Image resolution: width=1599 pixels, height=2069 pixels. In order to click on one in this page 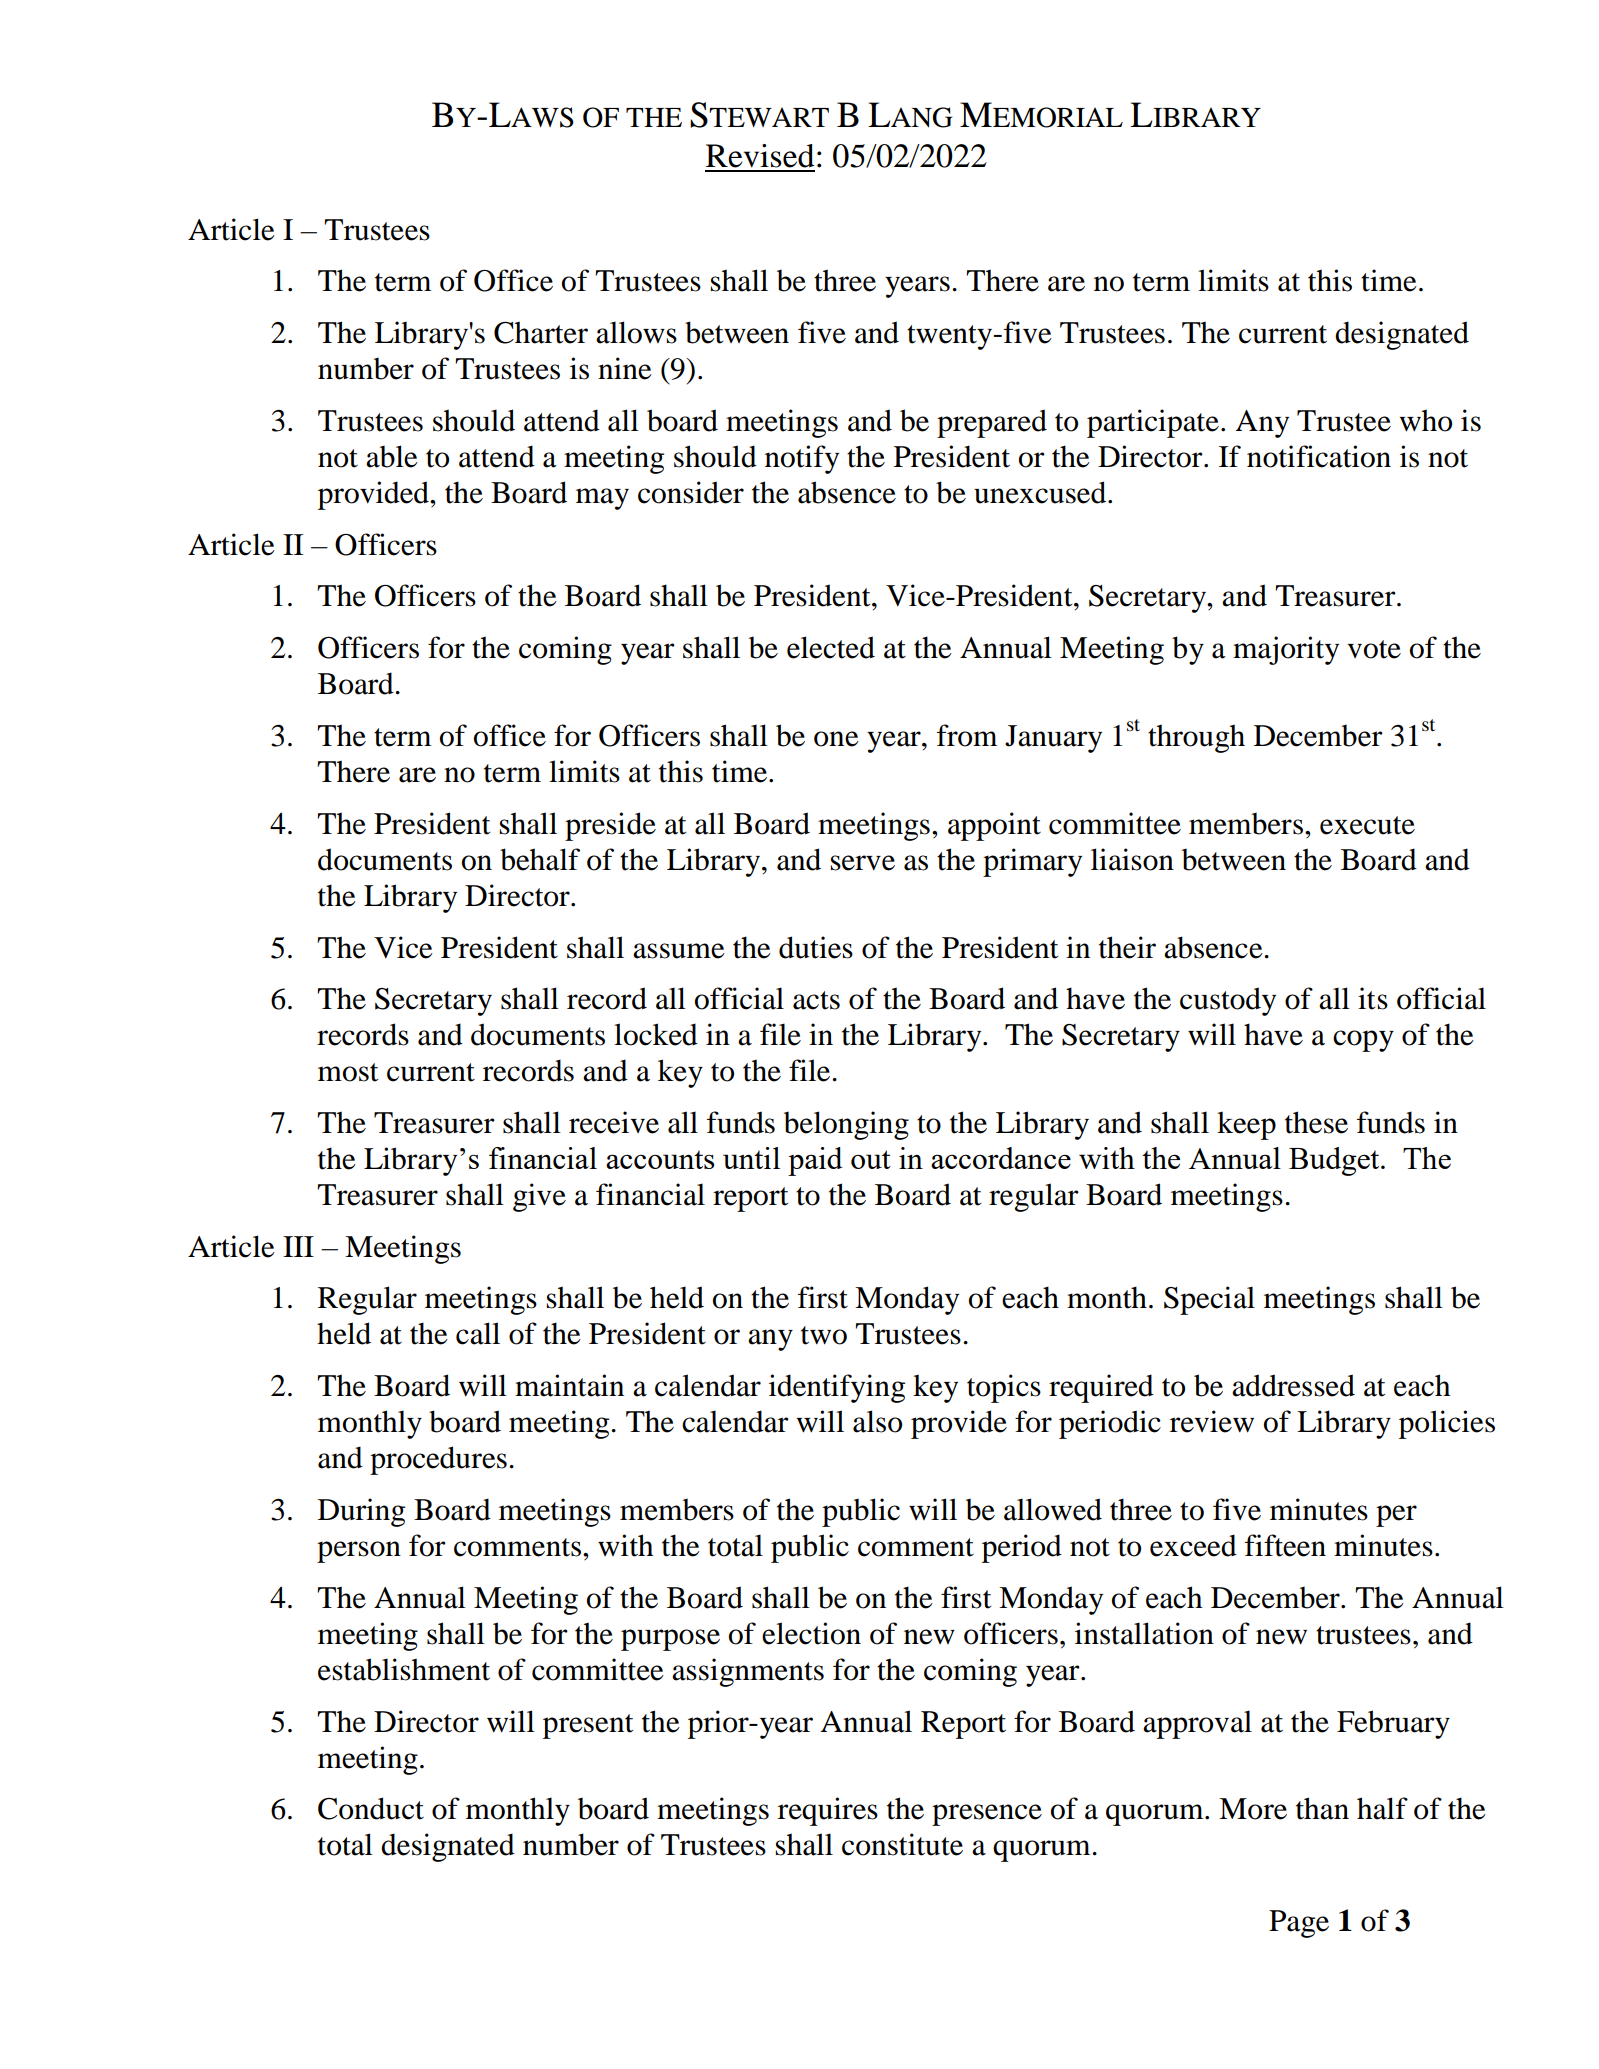, I will do `click(836, 739)`.
